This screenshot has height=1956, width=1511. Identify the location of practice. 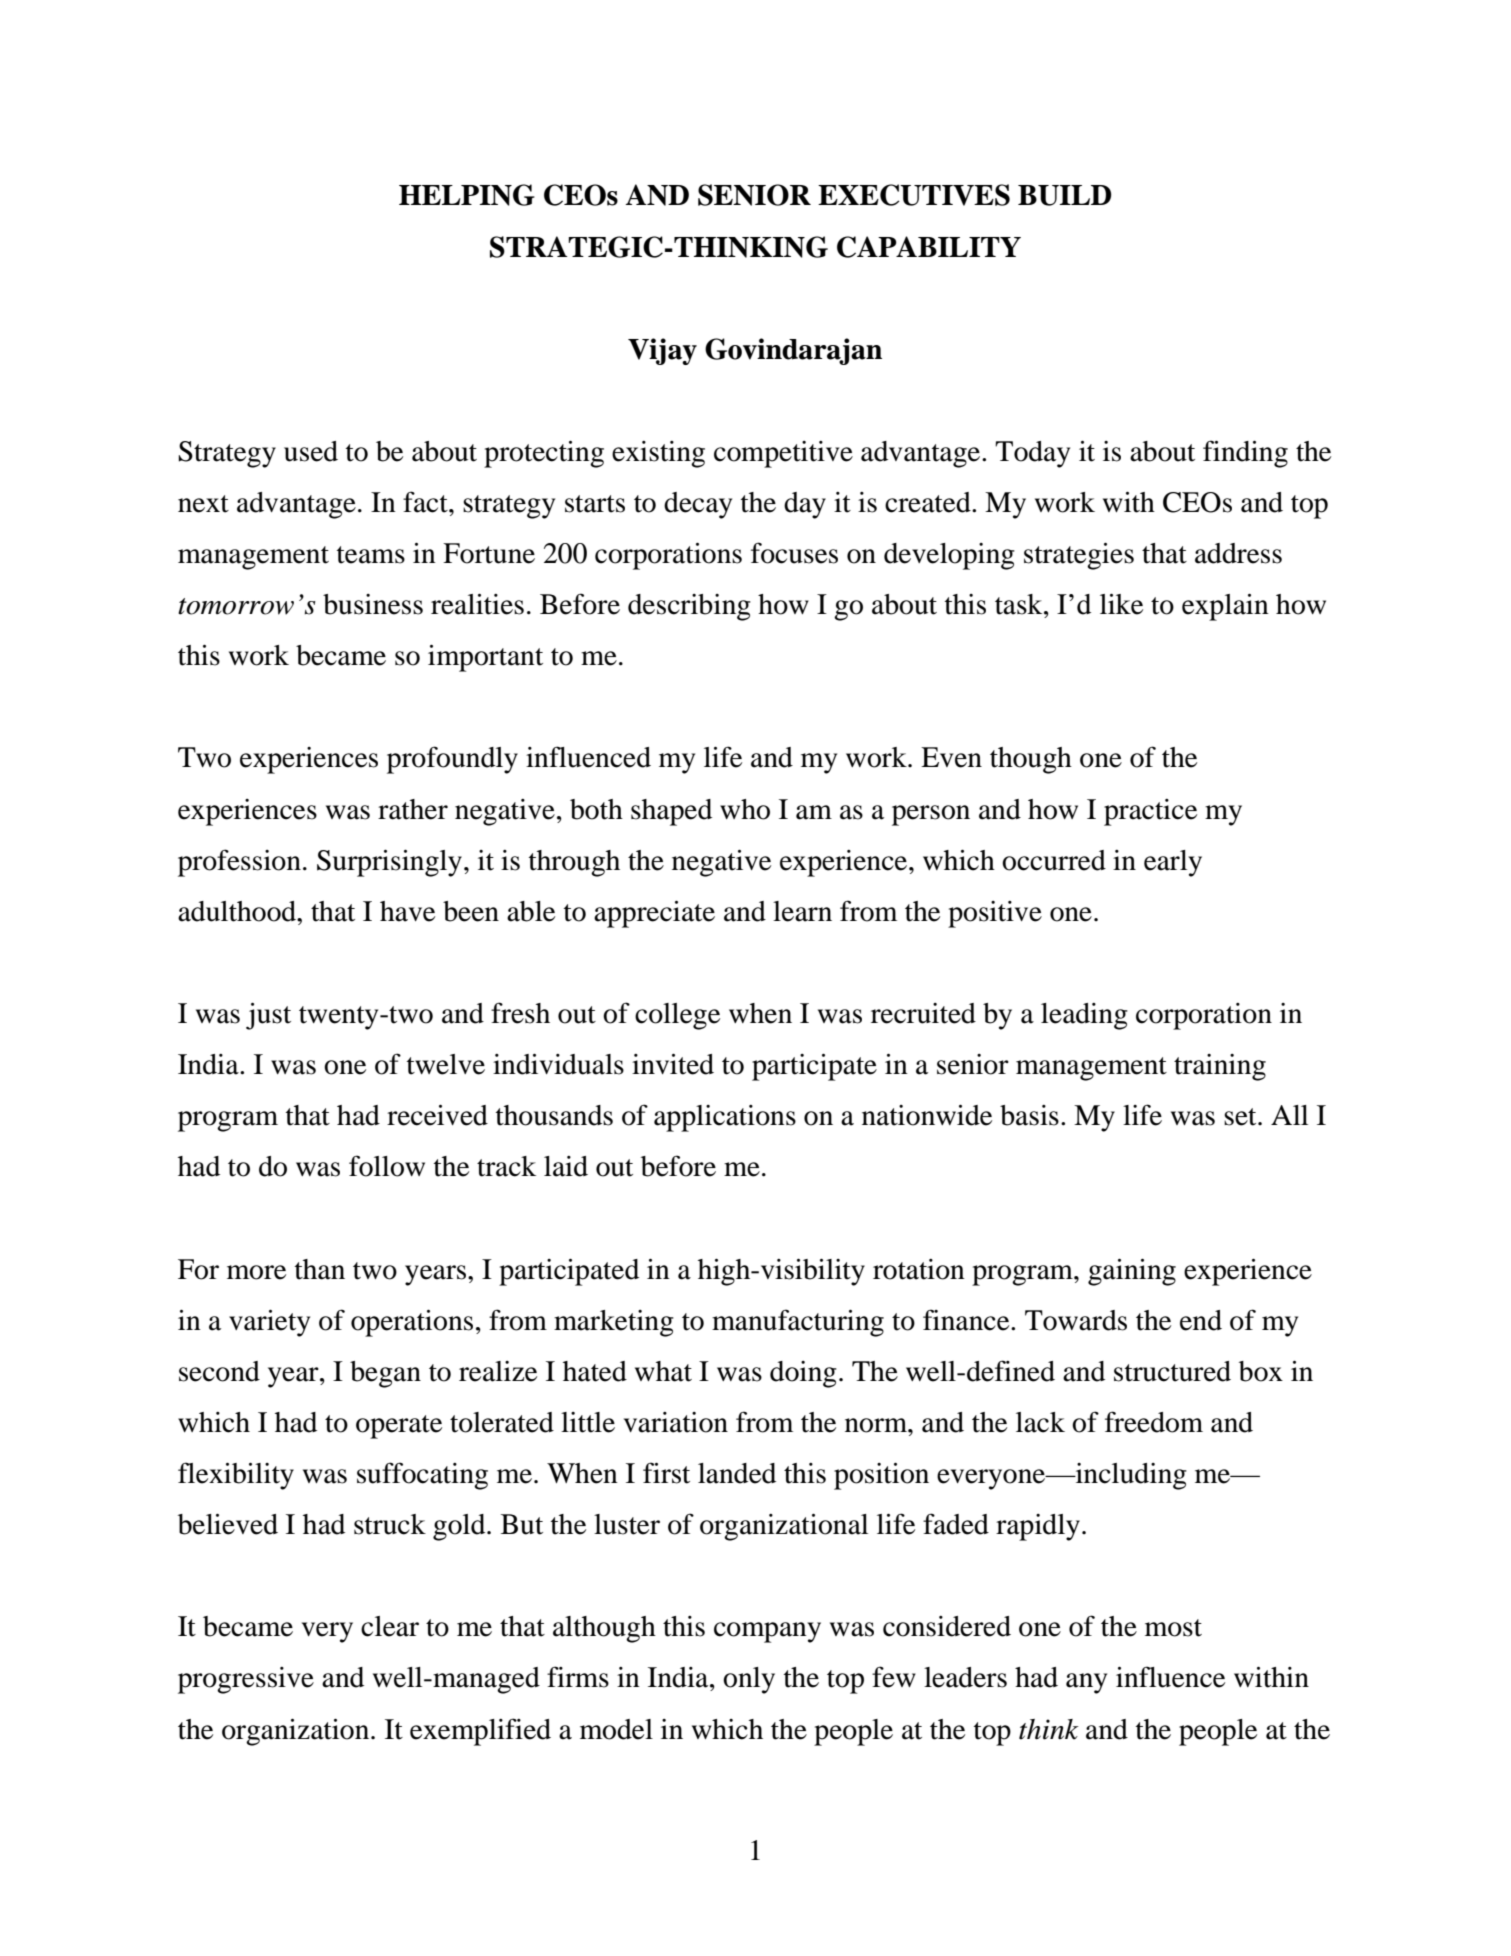
(1150, 812).
